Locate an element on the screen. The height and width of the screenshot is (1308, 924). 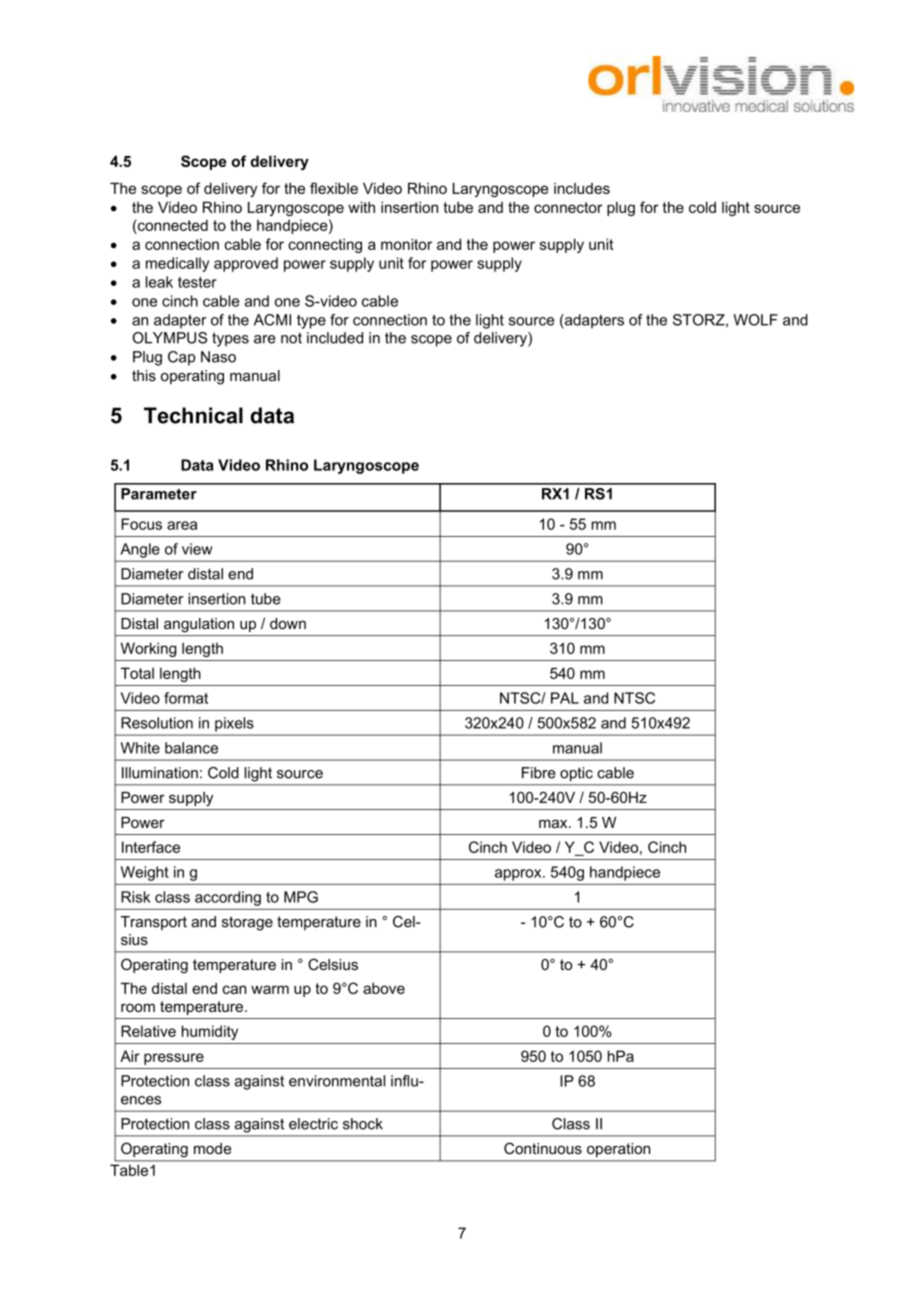
approx is located at coordinates (519, 875).
